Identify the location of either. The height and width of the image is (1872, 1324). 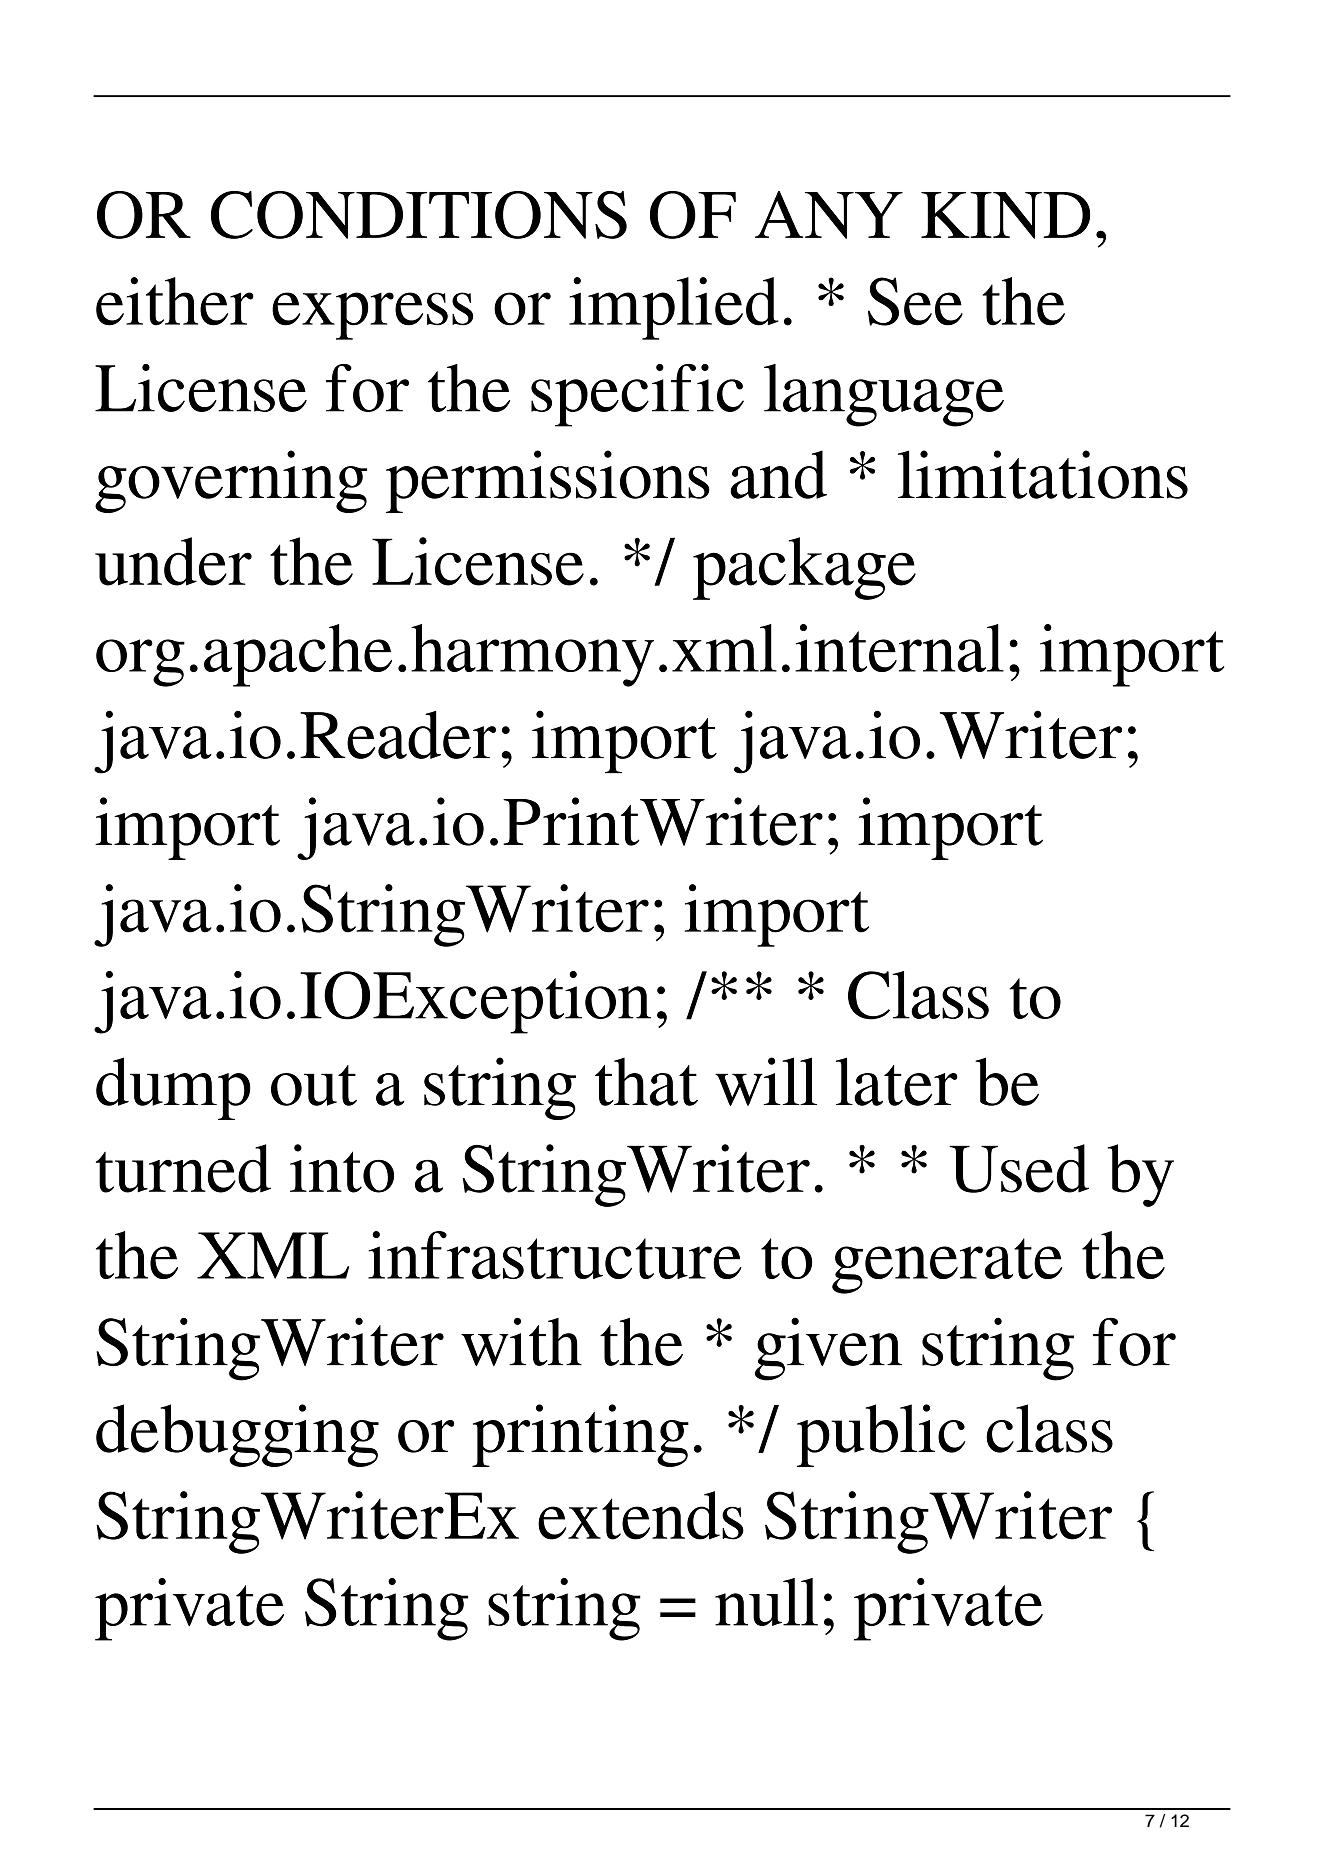
(175, 301).
